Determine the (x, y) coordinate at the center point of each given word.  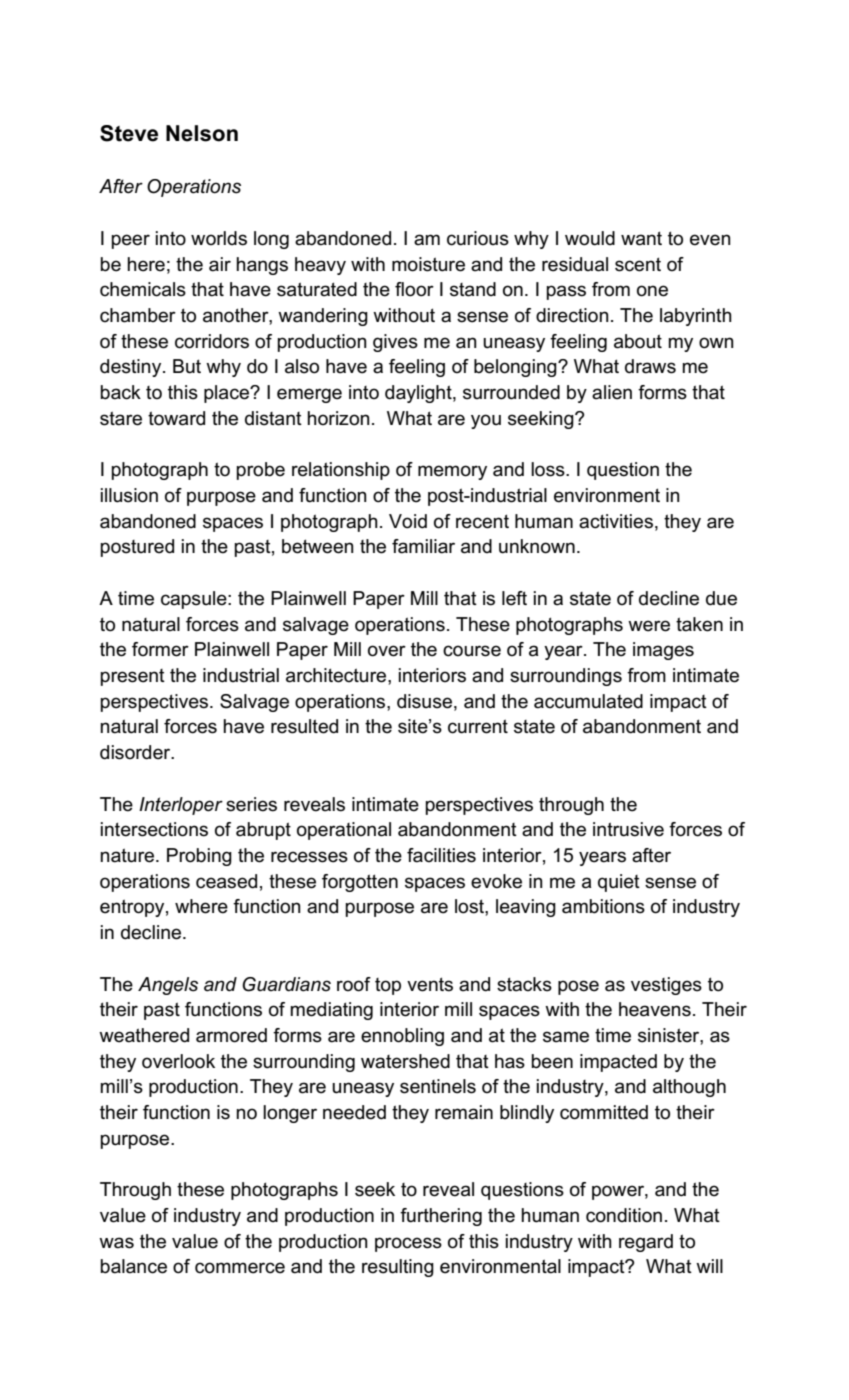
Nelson (202, 133)
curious (478, 238)
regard (646, 1243)
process (408, 1244)
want (641, 238)
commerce (240, 1268)
